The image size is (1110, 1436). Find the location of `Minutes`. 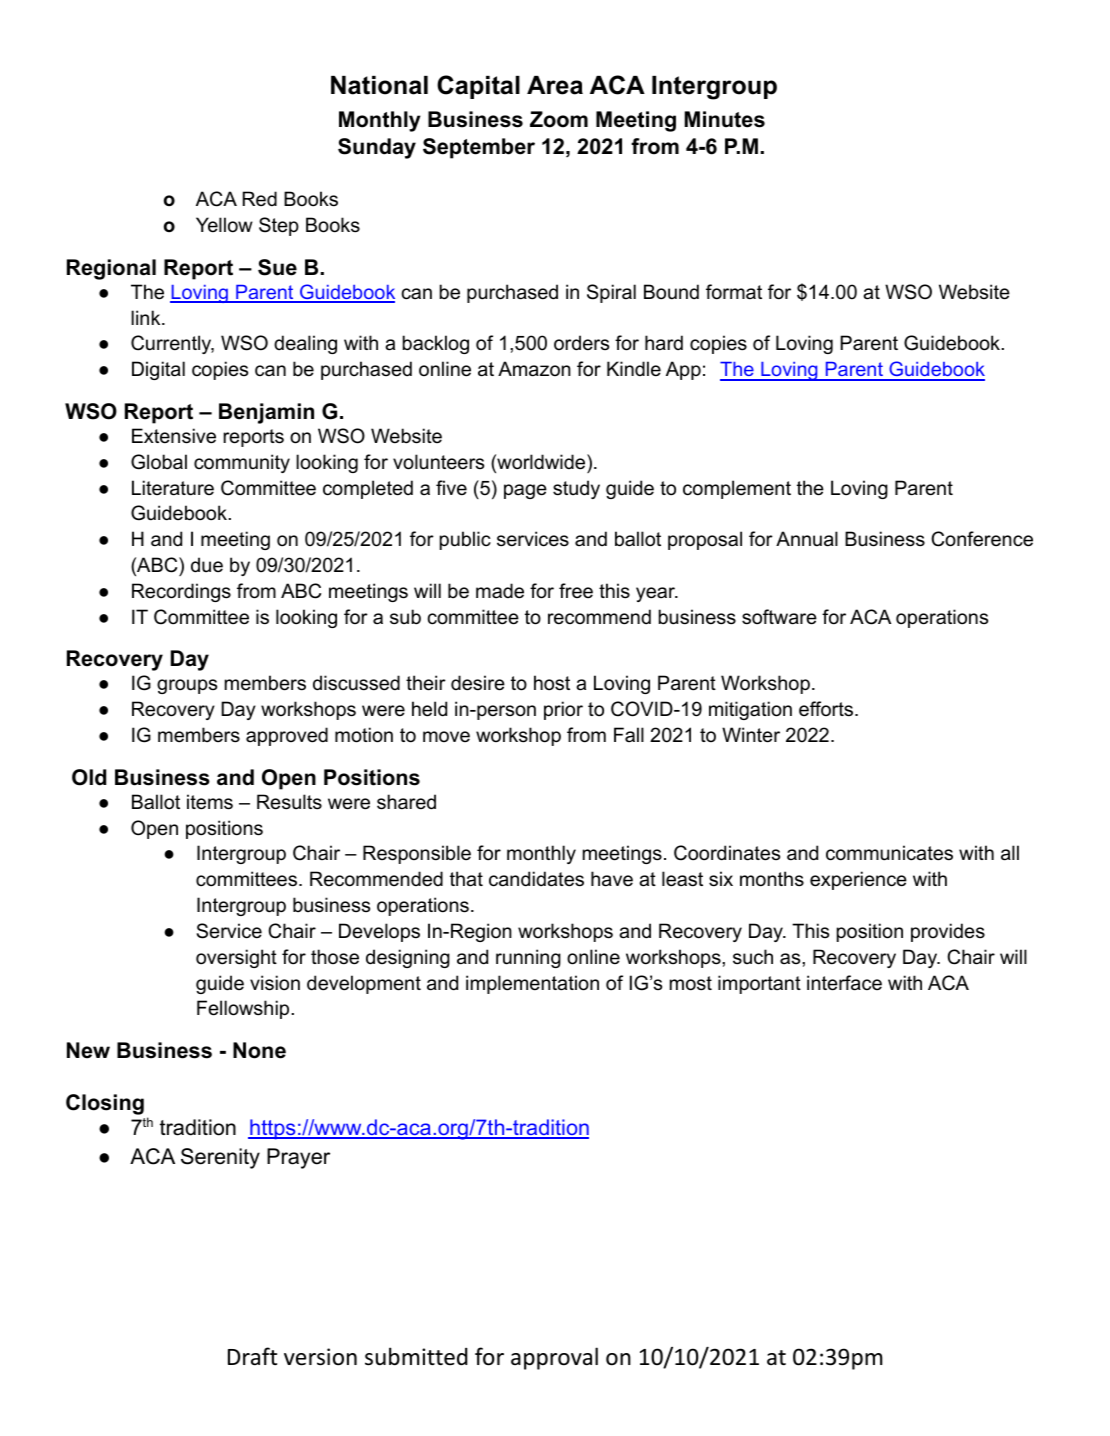

Minutes is located at coordinates (724, 119).
